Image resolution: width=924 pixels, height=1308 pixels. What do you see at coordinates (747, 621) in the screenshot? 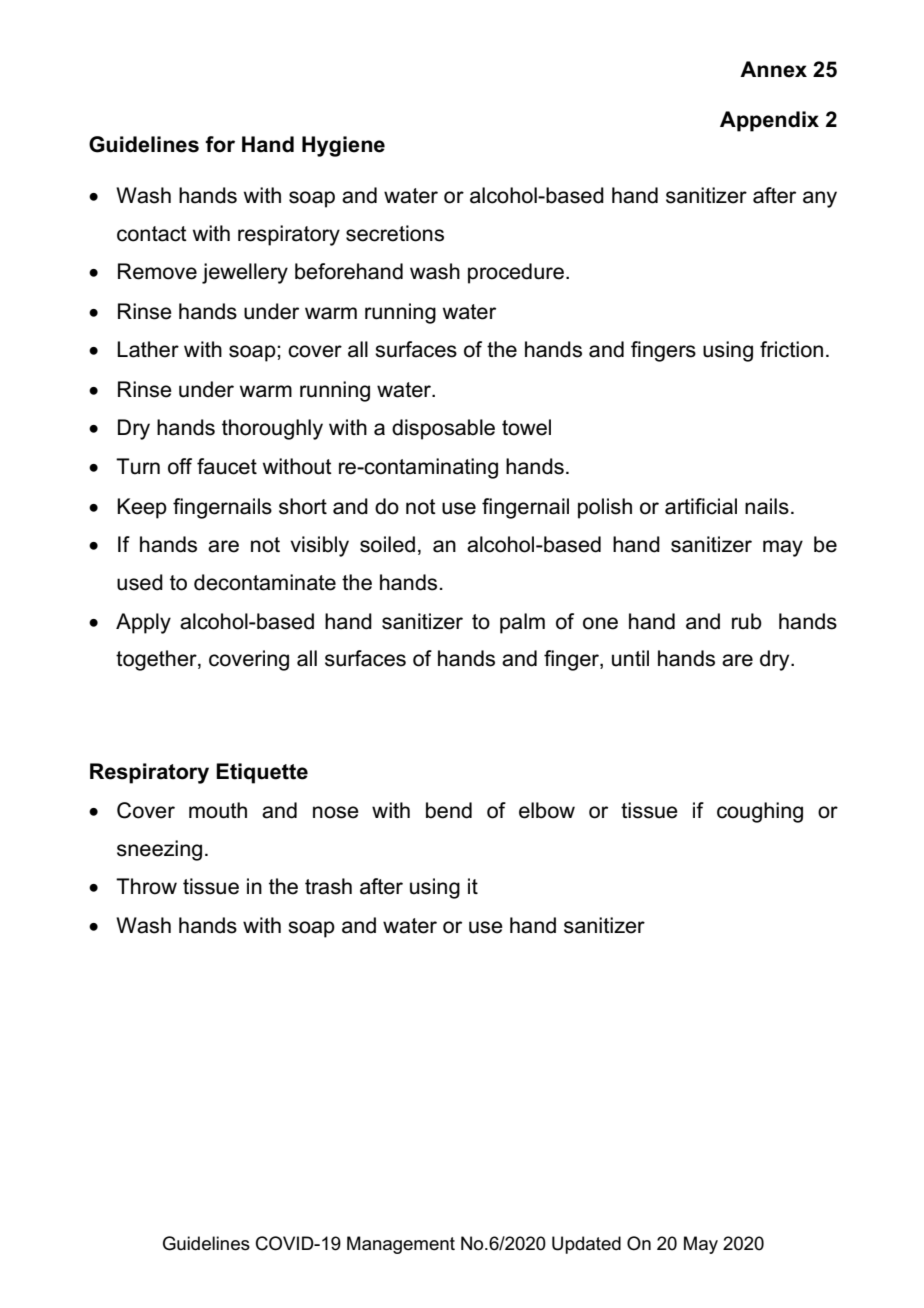
I see `rub` at bounding box center [747, 621].
